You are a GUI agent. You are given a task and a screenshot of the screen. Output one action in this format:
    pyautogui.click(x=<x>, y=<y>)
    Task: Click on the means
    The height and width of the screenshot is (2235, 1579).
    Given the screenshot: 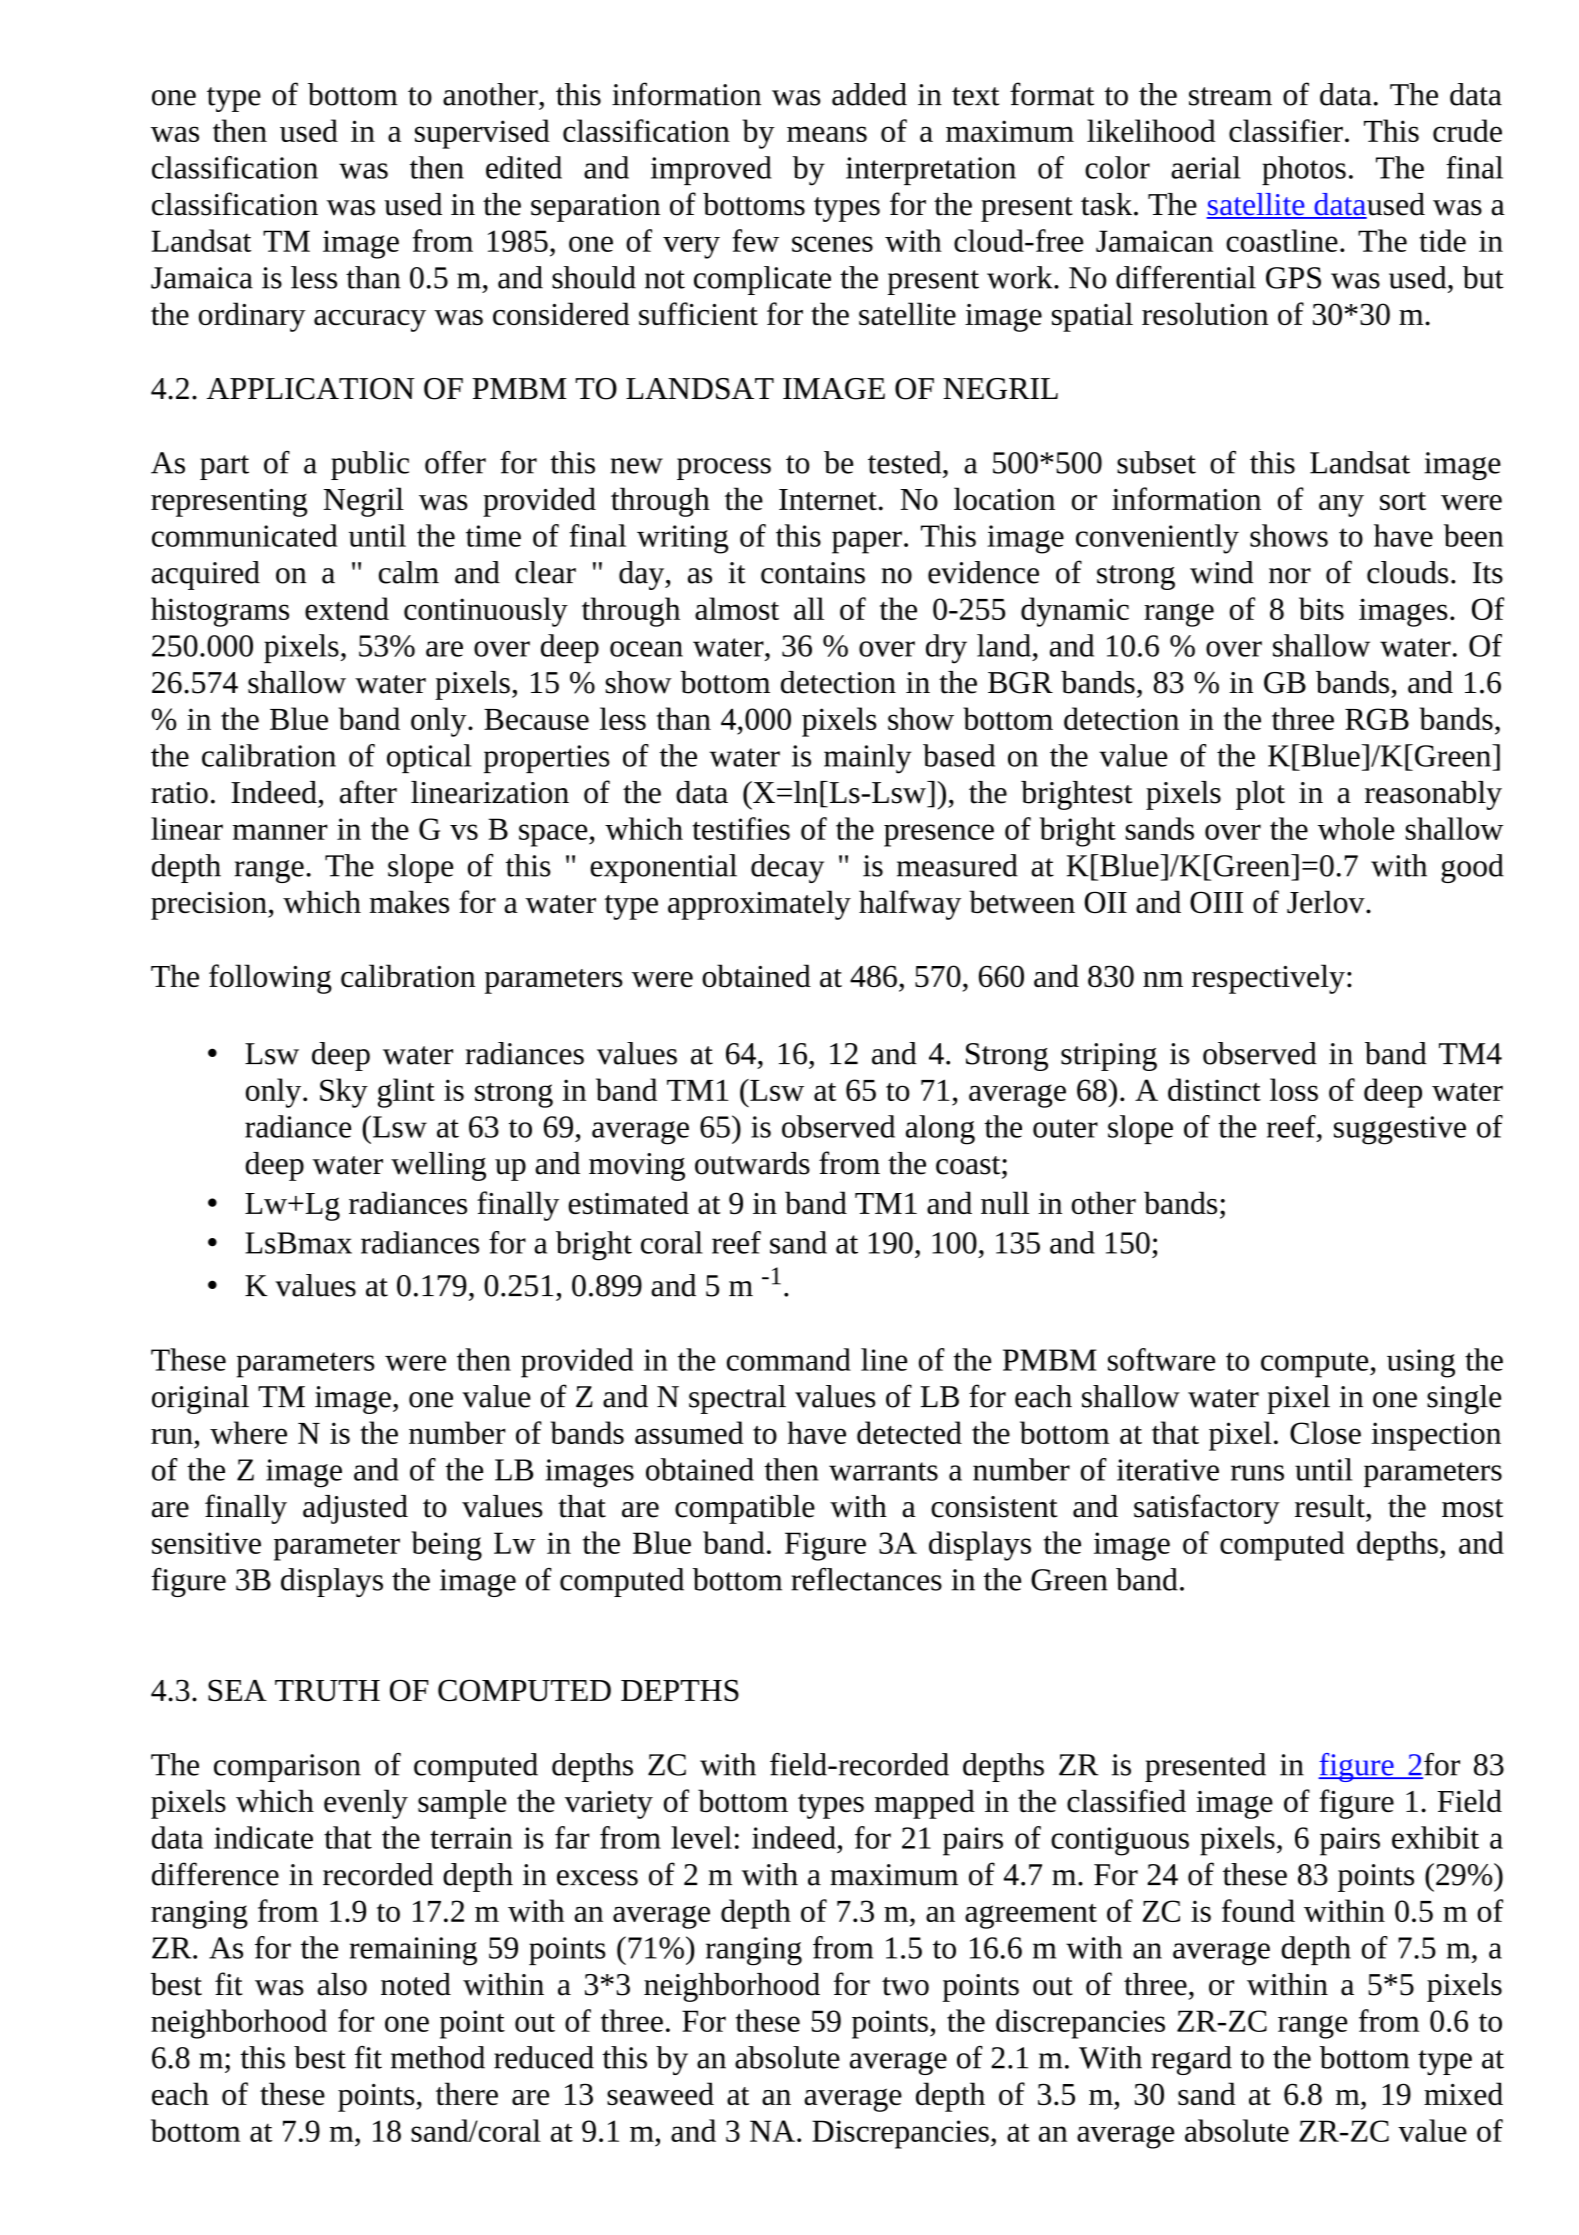 What is the action you would take?
    pyautogui.click(x=827, y=134)
